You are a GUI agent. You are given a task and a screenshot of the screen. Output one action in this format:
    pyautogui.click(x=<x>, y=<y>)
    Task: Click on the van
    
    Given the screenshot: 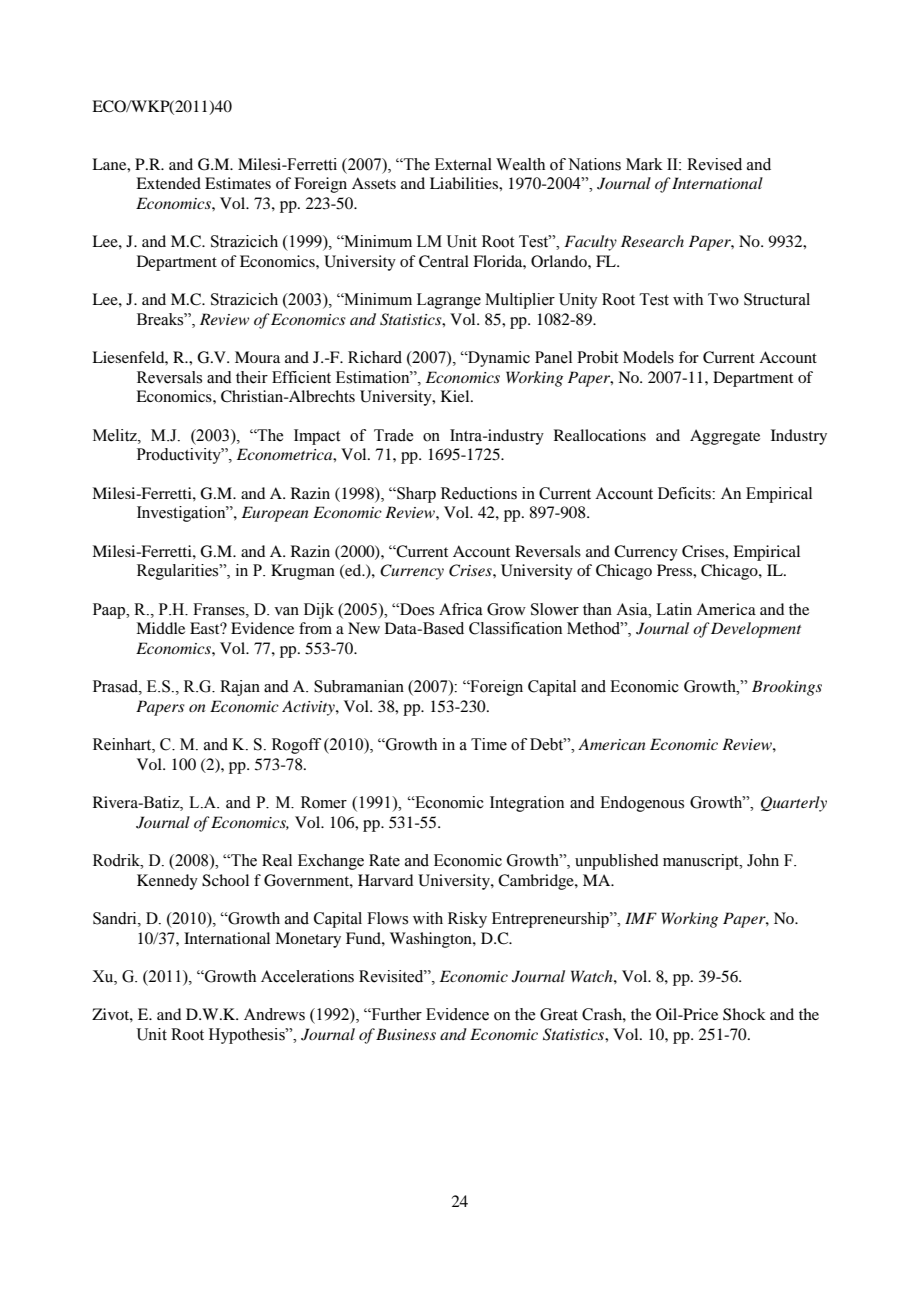 What is the action you would take?
    pyautogui.click(x=286, y=611)
